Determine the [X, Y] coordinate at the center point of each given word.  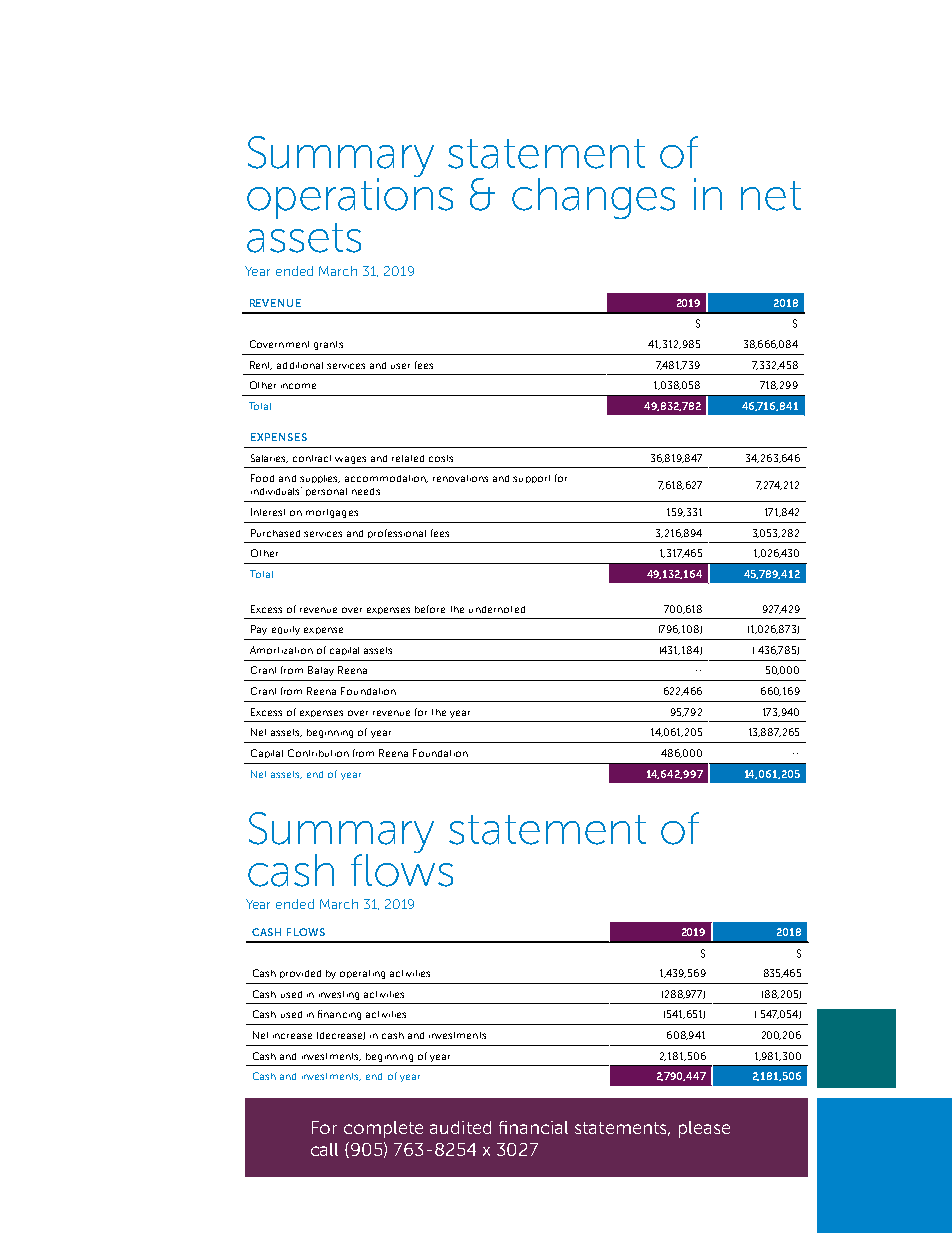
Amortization [281, 650]
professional [397, 533]
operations [350, 197]
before [430, 609]
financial [533, 1127]
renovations [460, 478]
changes [593, 198]
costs [441, 458]
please [704, 1129]
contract [312, 458]
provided [300, 974]
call [324, 1149]
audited [460, 1127]
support [531, 479]
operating [362, 974]
